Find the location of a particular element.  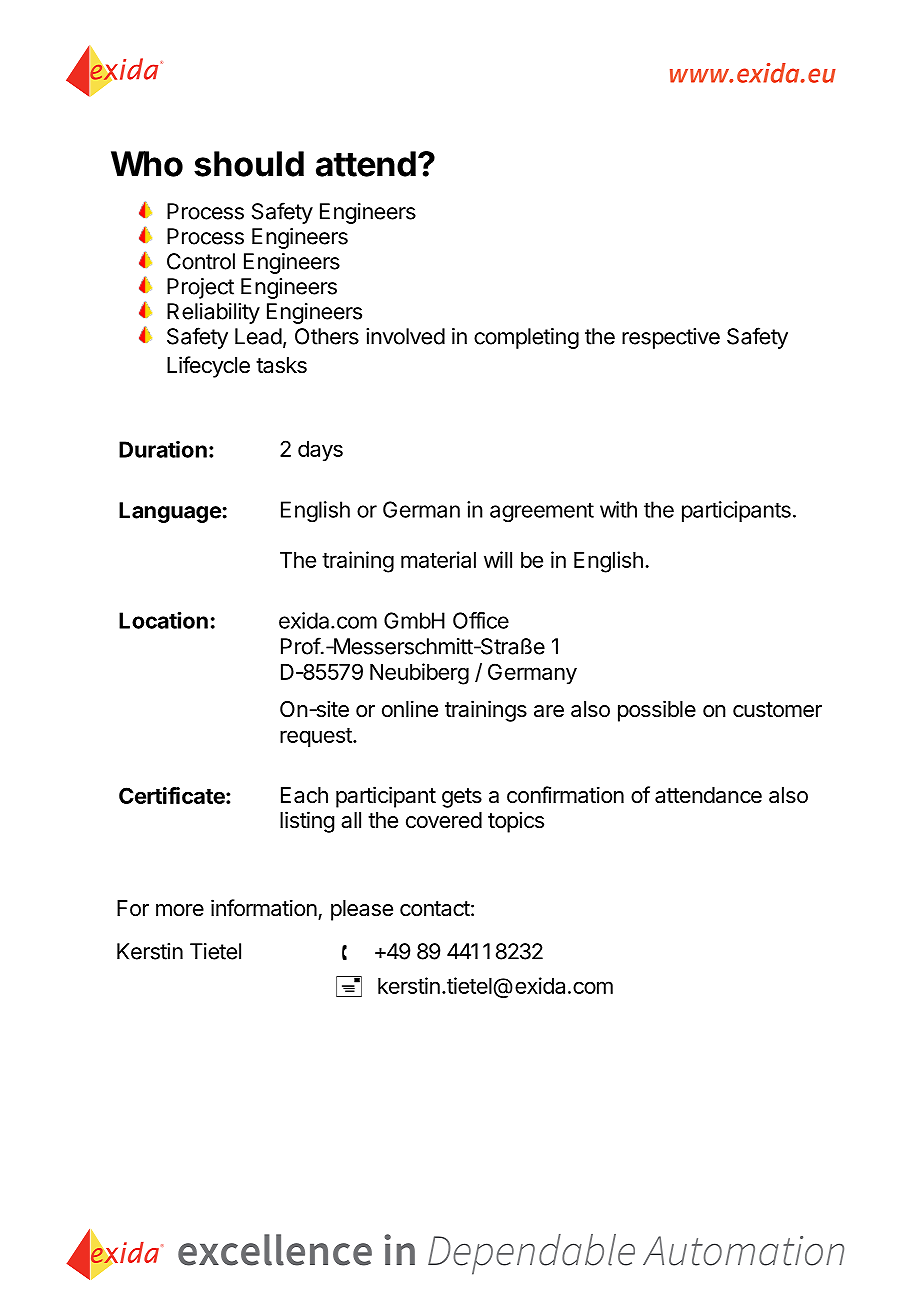

confirmation is located at coordinates (565, 795).
